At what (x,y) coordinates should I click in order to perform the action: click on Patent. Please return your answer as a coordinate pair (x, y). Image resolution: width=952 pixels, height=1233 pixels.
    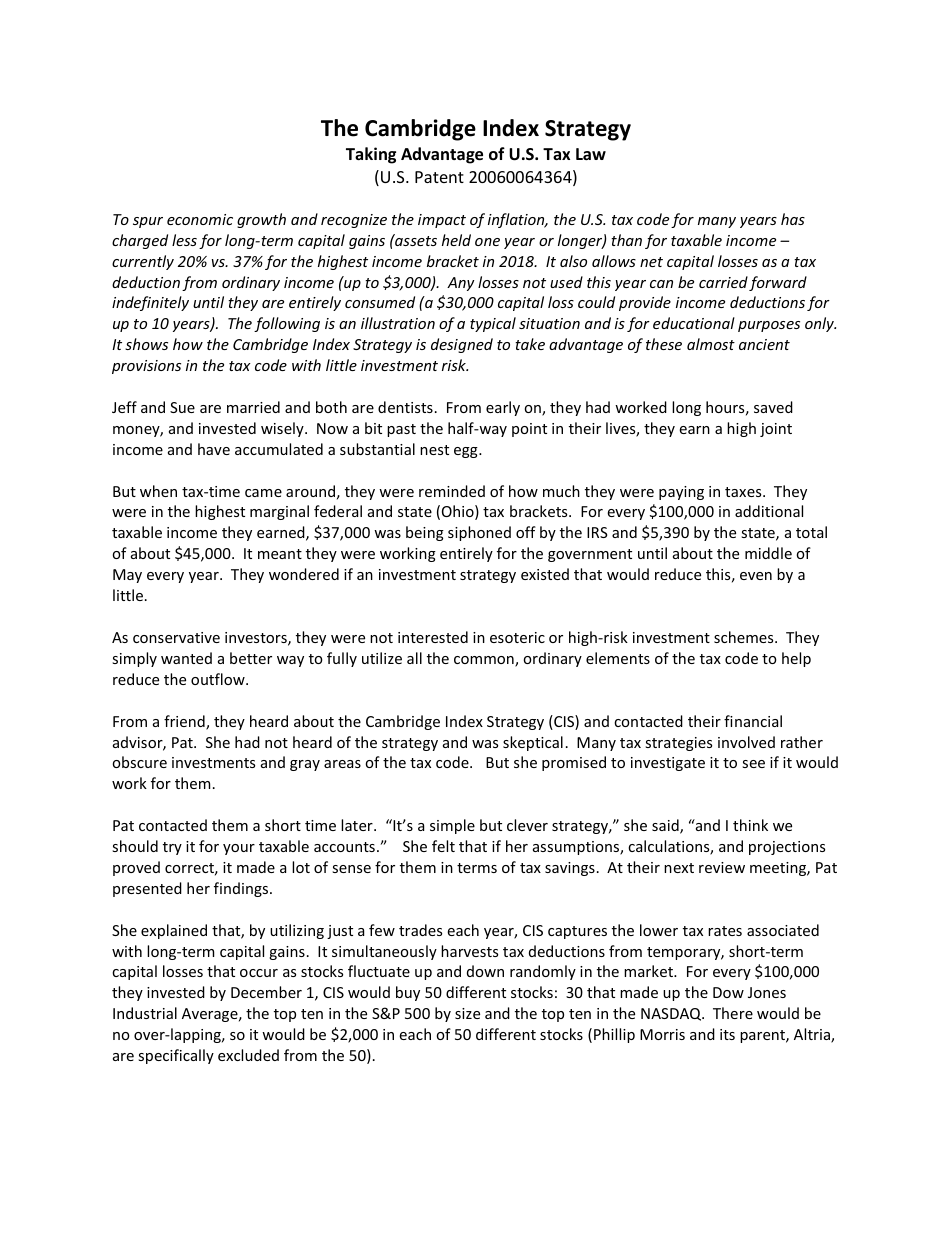
    Looking at the image, I should click on (439, 177).
